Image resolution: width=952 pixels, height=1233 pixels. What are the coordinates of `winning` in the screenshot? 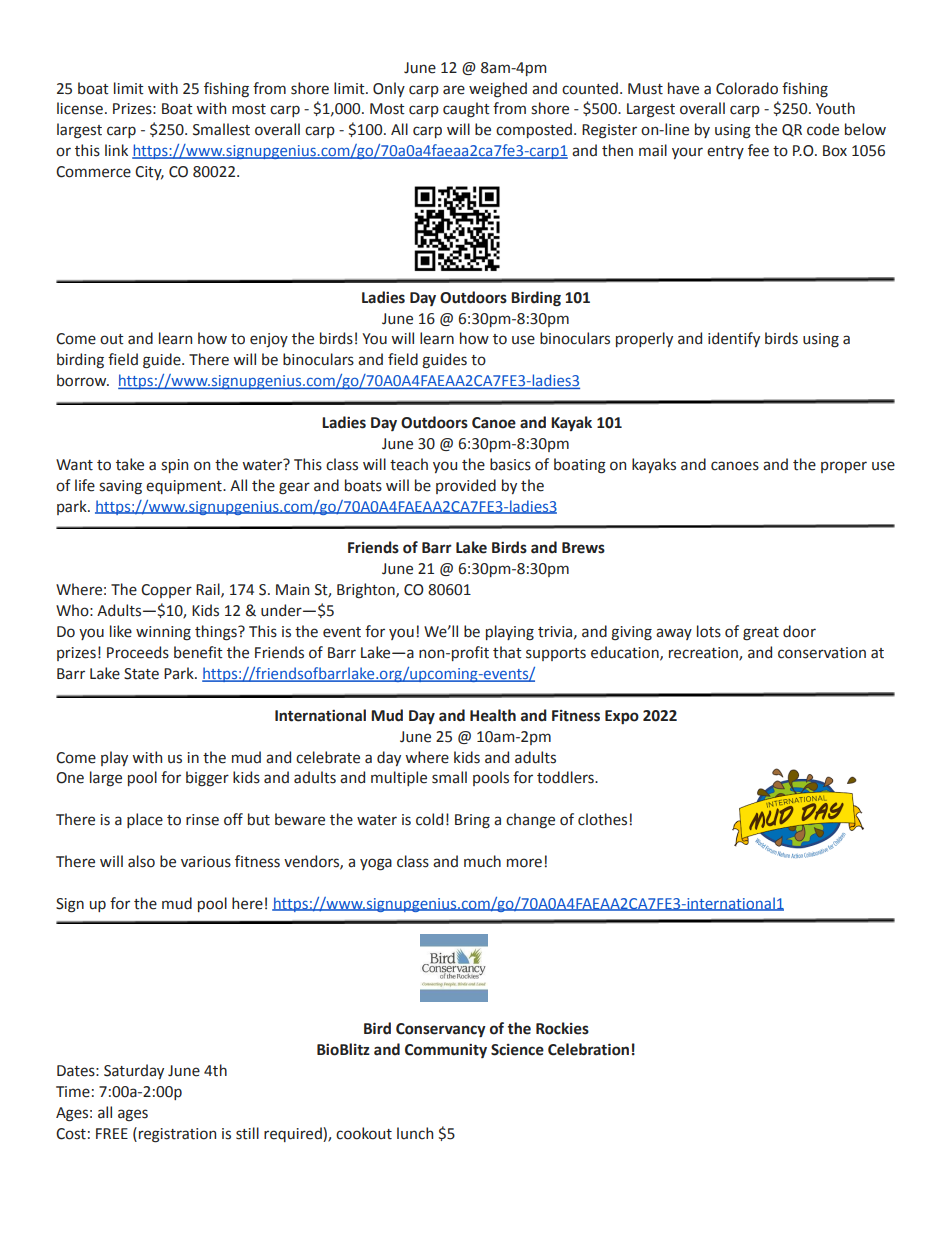 It's located at (163, 633).
